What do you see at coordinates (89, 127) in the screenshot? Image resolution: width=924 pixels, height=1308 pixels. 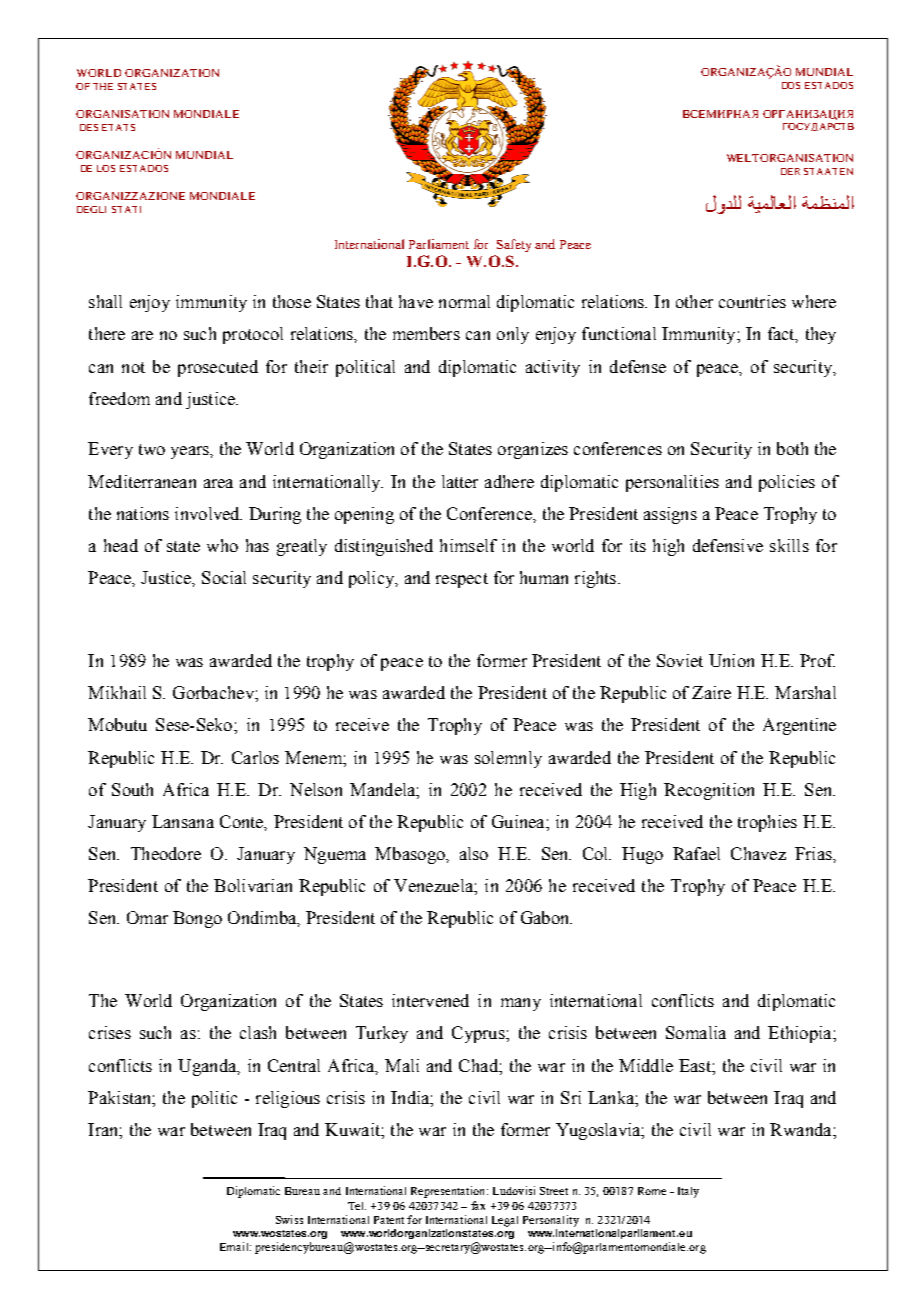 I see `DES` at bounding box center [89, 127].
